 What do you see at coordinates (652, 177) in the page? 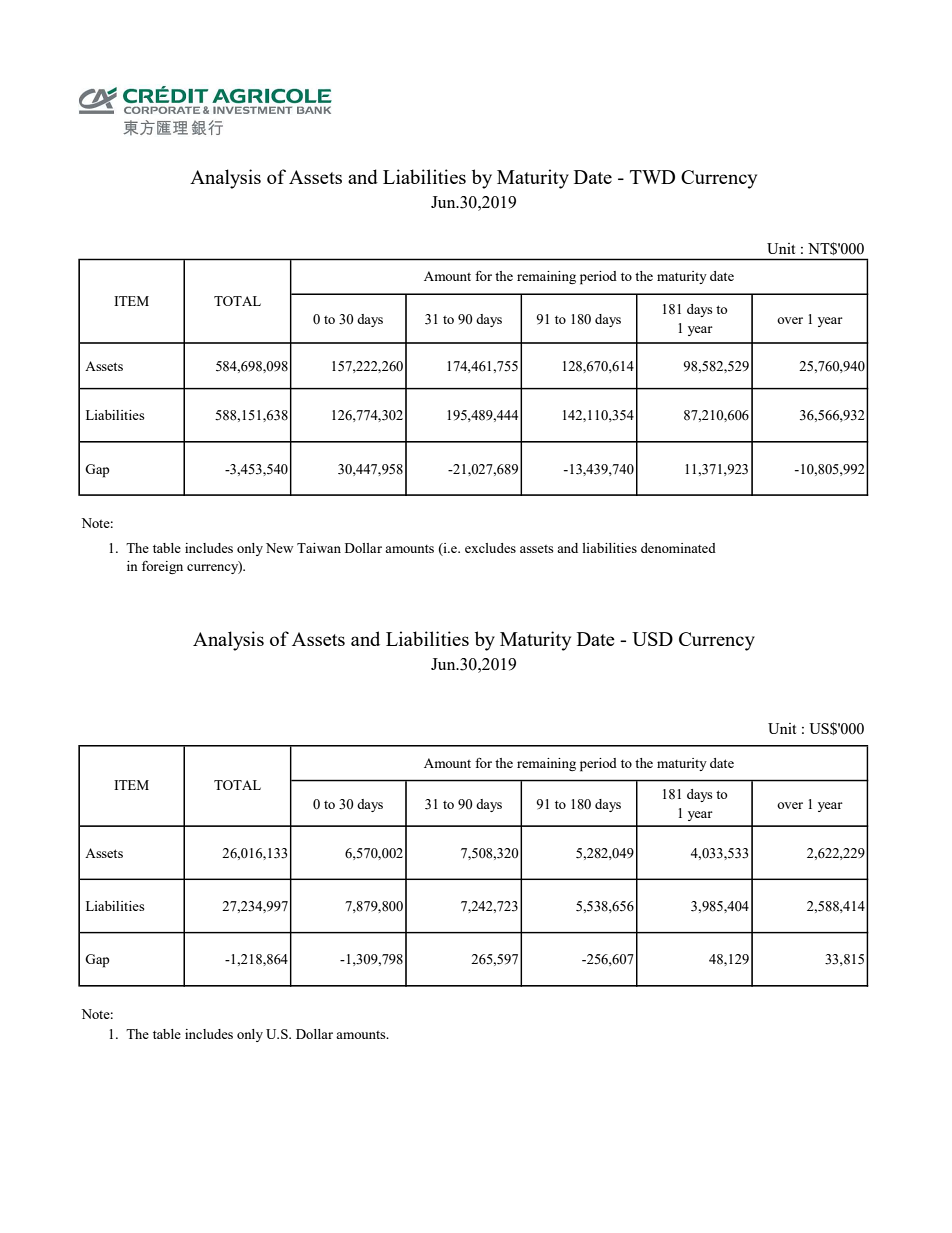
I see `TWD` at bounding box center [652, 177].
